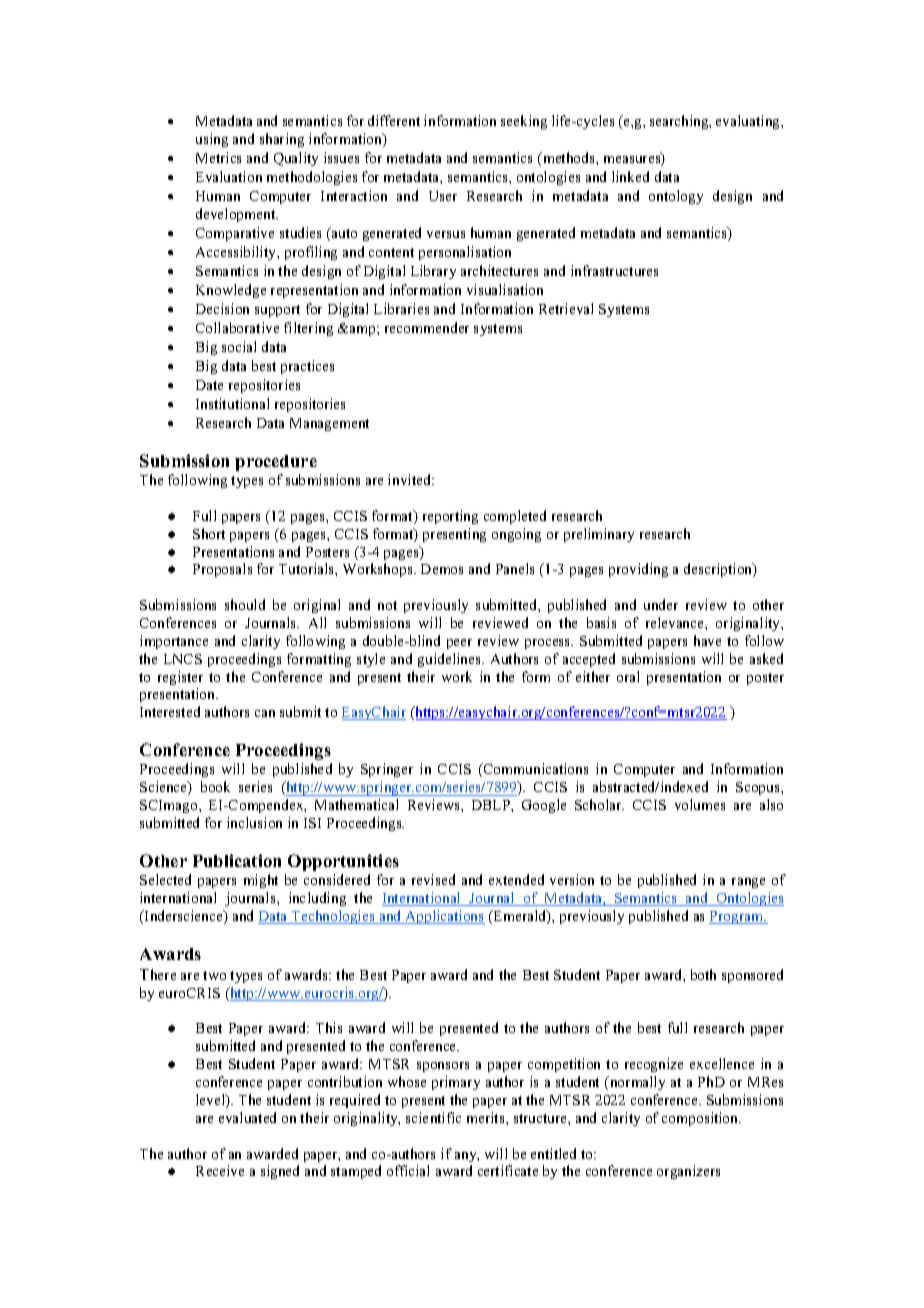  What do you see at coordinates (459, 644) in the screenshot?
I see `peer` at bounding box center [459, 644].
